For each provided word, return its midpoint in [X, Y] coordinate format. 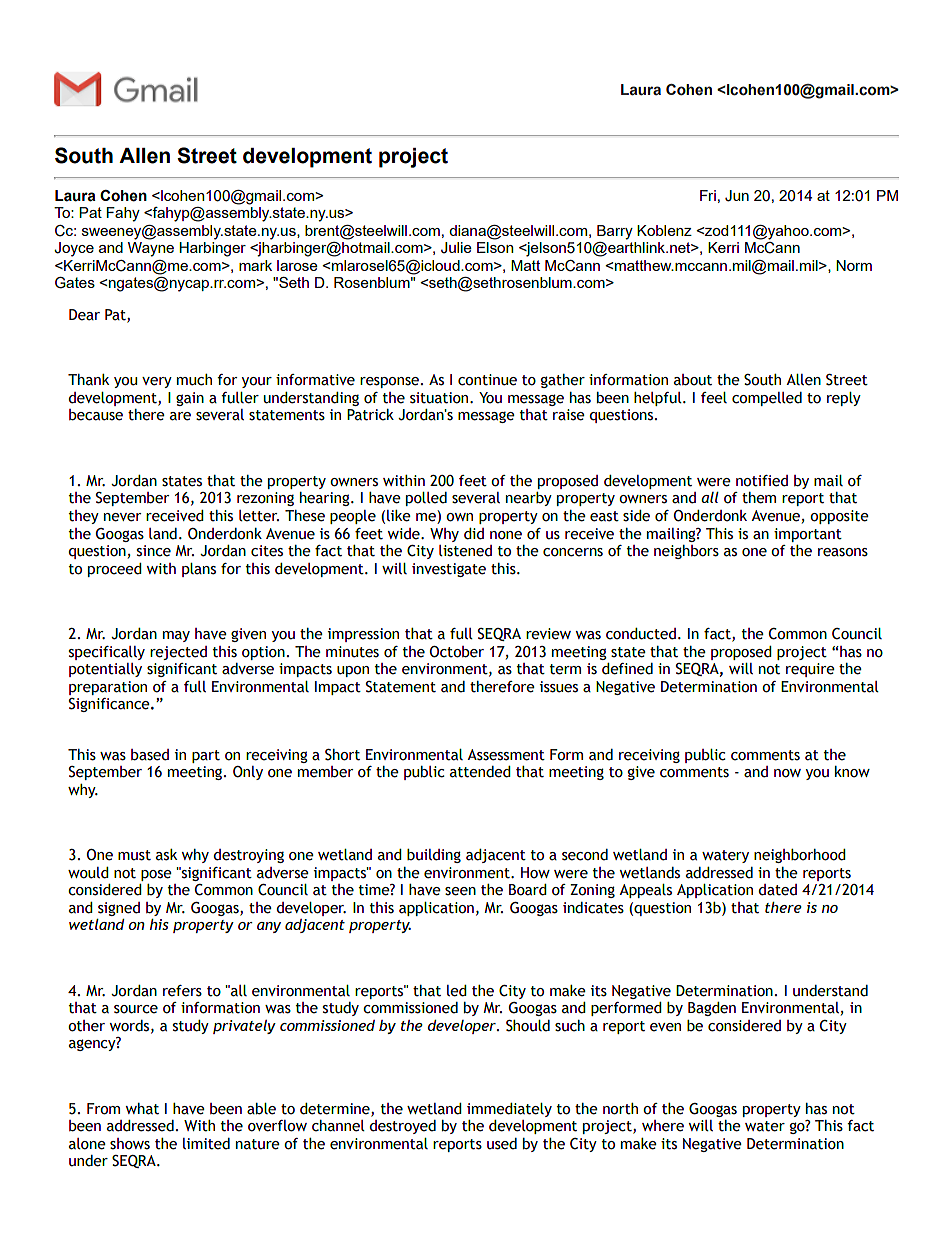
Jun [737, 196]
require [810, 670]
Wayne [151, 249]
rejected [178, 653]
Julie [456, 248]
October [457, 652]
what [142, 1109]
